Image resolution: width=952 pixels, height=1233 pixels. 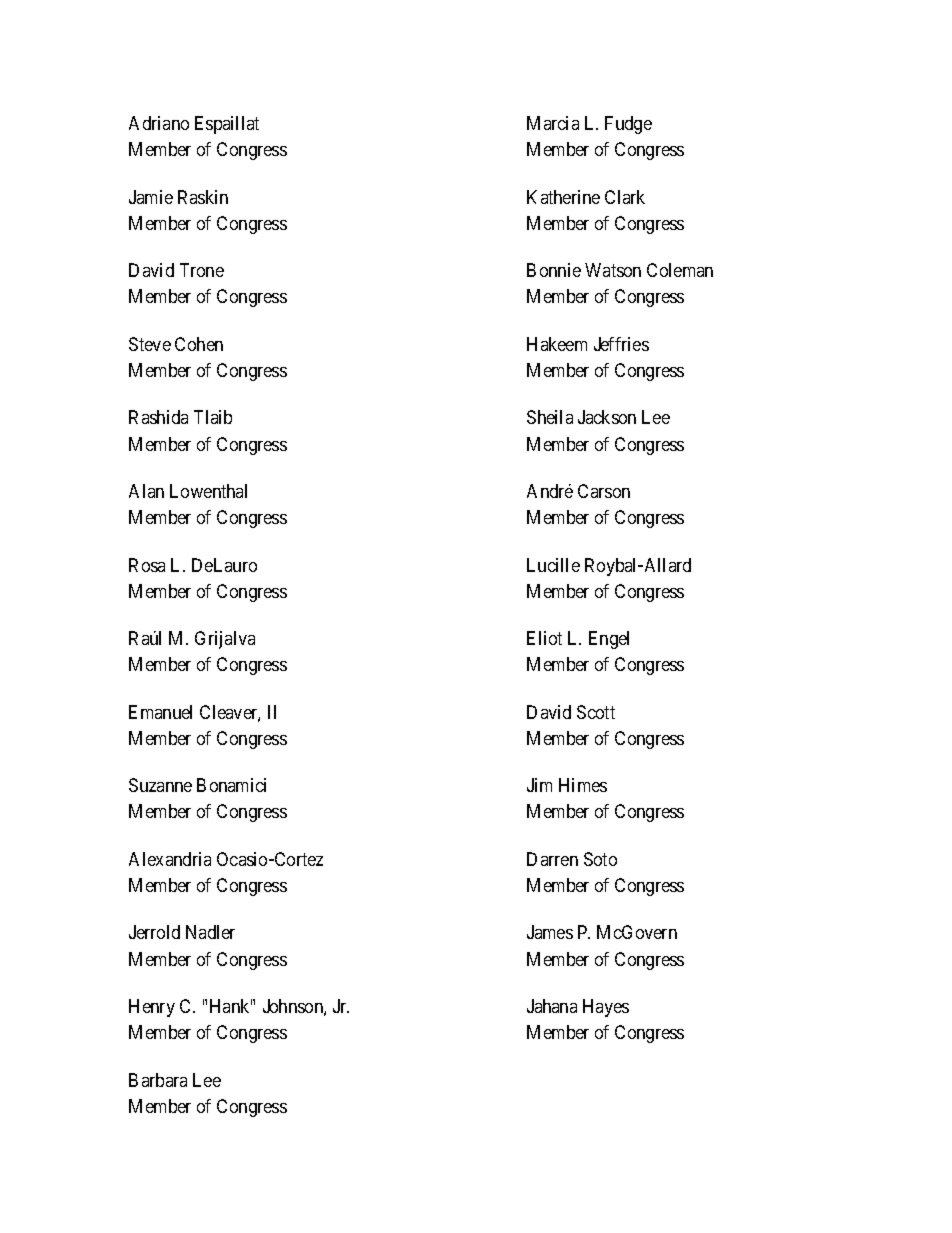 What do you see at coordinates (147, 565) in the screenshot?
I see `Rosa` at bounding box center [147, 565].
